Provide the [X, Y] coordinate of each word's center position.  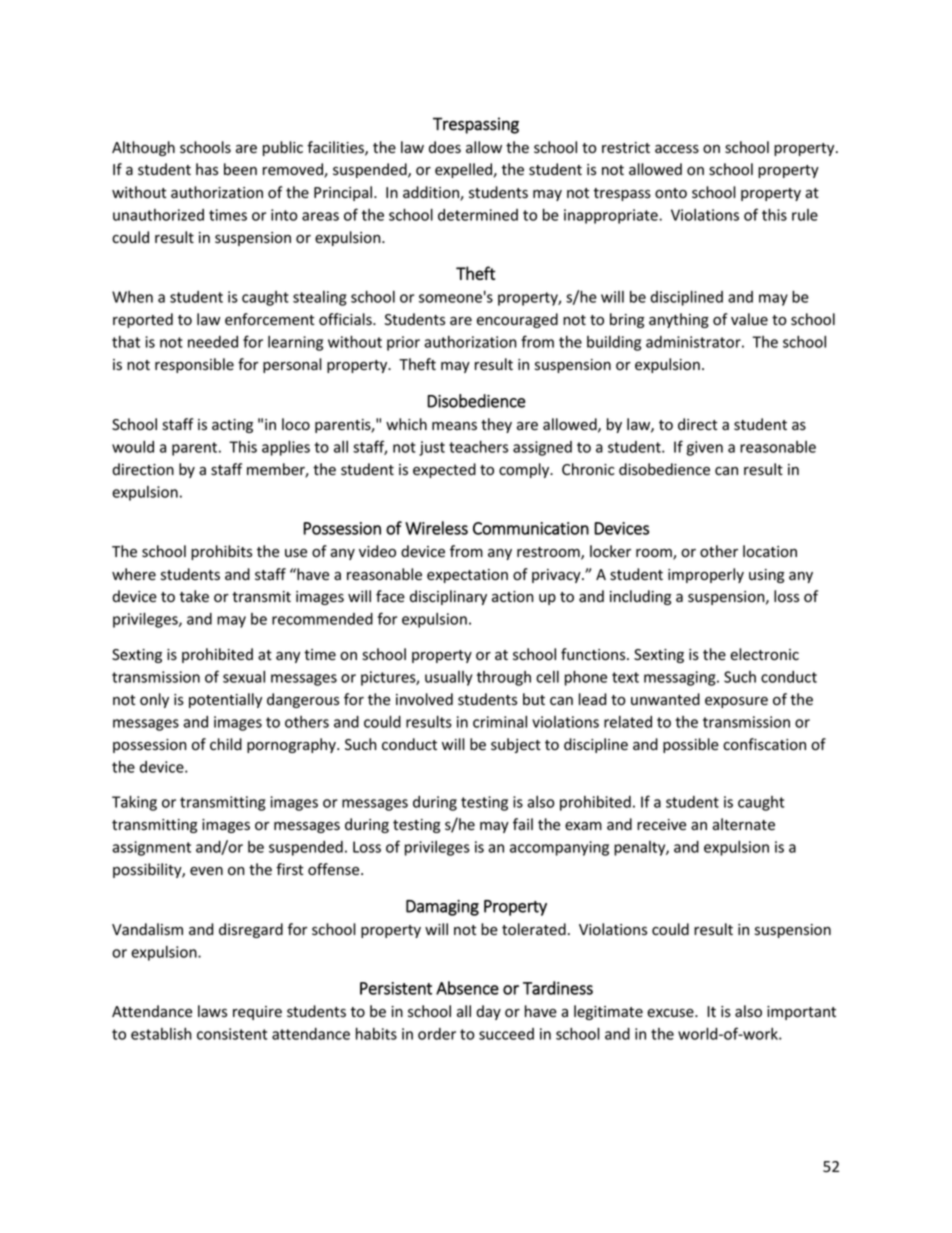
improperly [706, 575]
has [207, 169]
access [677, 149]
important [801, 1013]
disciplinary [448, 597]
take [194, 596]
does [445, 147]
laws [212, 1011]
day [488, 1012]
